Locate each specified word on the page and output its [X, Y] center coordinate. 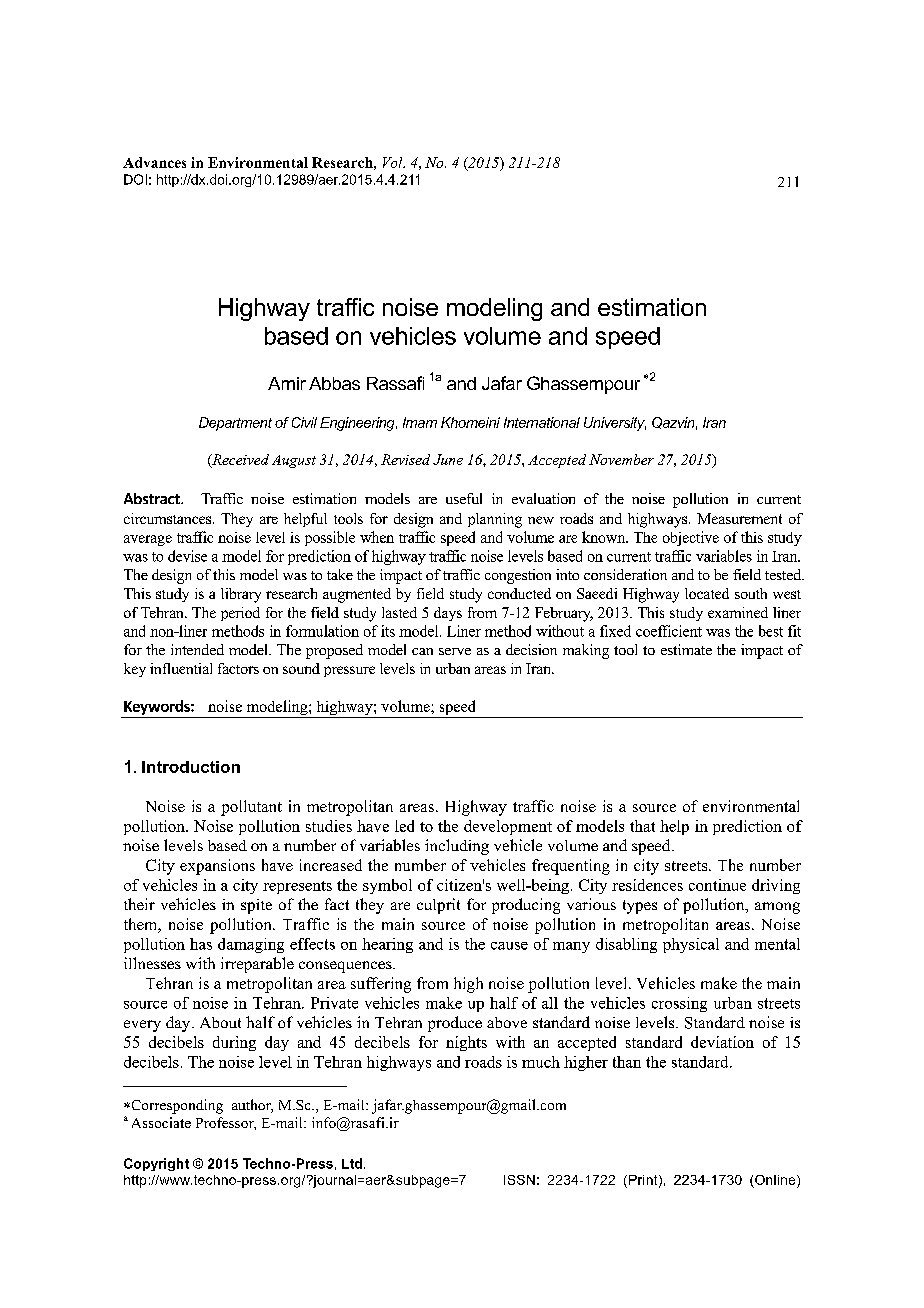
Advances [154, 162]
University [615, 424]
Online [776, 1180]
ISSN [519, 1180]
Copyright [156, 1164]
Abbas [334, 383]
